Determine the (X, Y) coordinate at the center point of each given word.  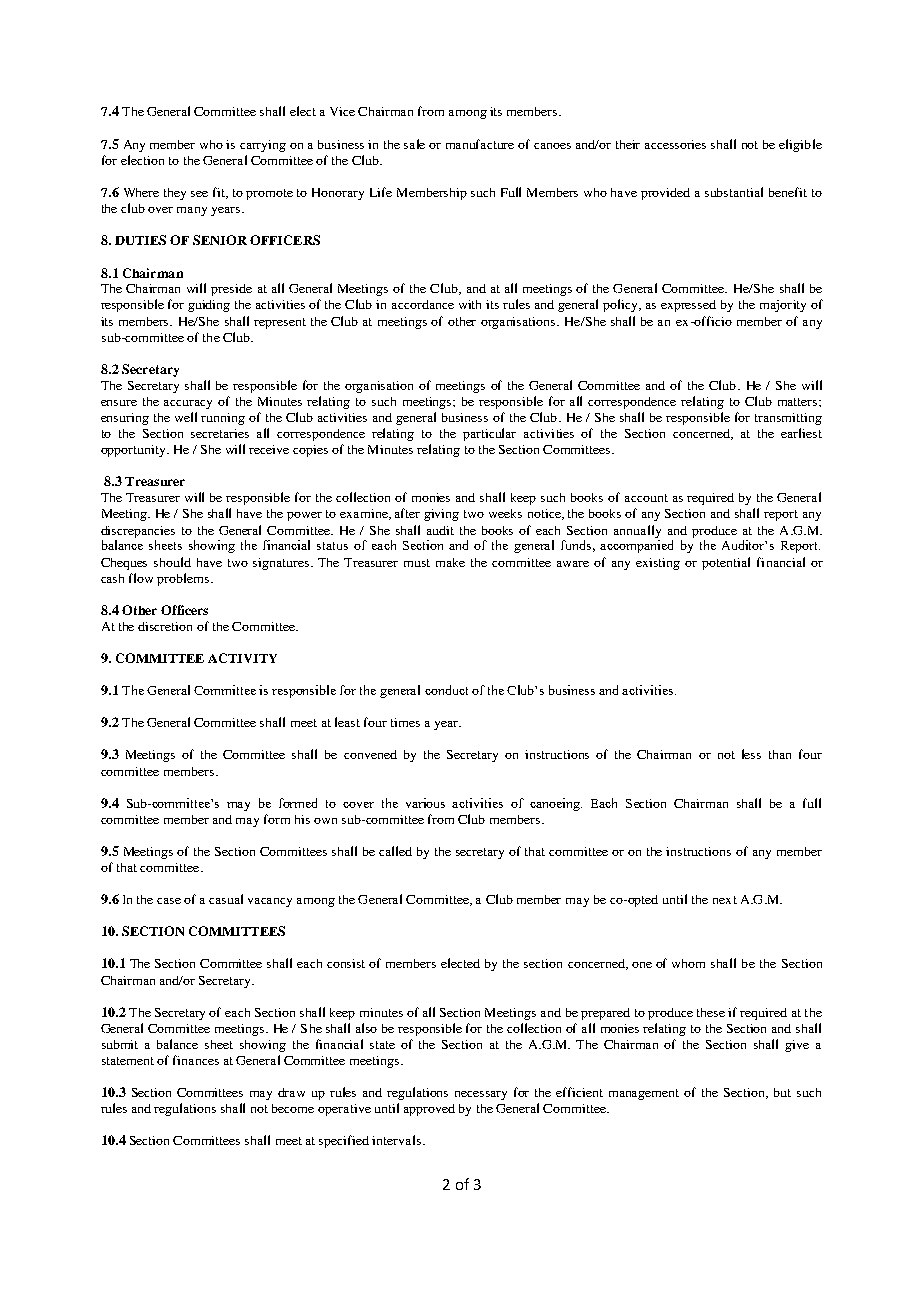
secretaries (220, 433)
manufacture (480, 144)
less (751, 754)
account (646, 498)
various (425, 803)
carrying (263, 146)
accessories (675, 144)
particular (489, 434)
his (302, 819)
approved (429, 1110)
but (782, 1092)
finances (196, 1060)
